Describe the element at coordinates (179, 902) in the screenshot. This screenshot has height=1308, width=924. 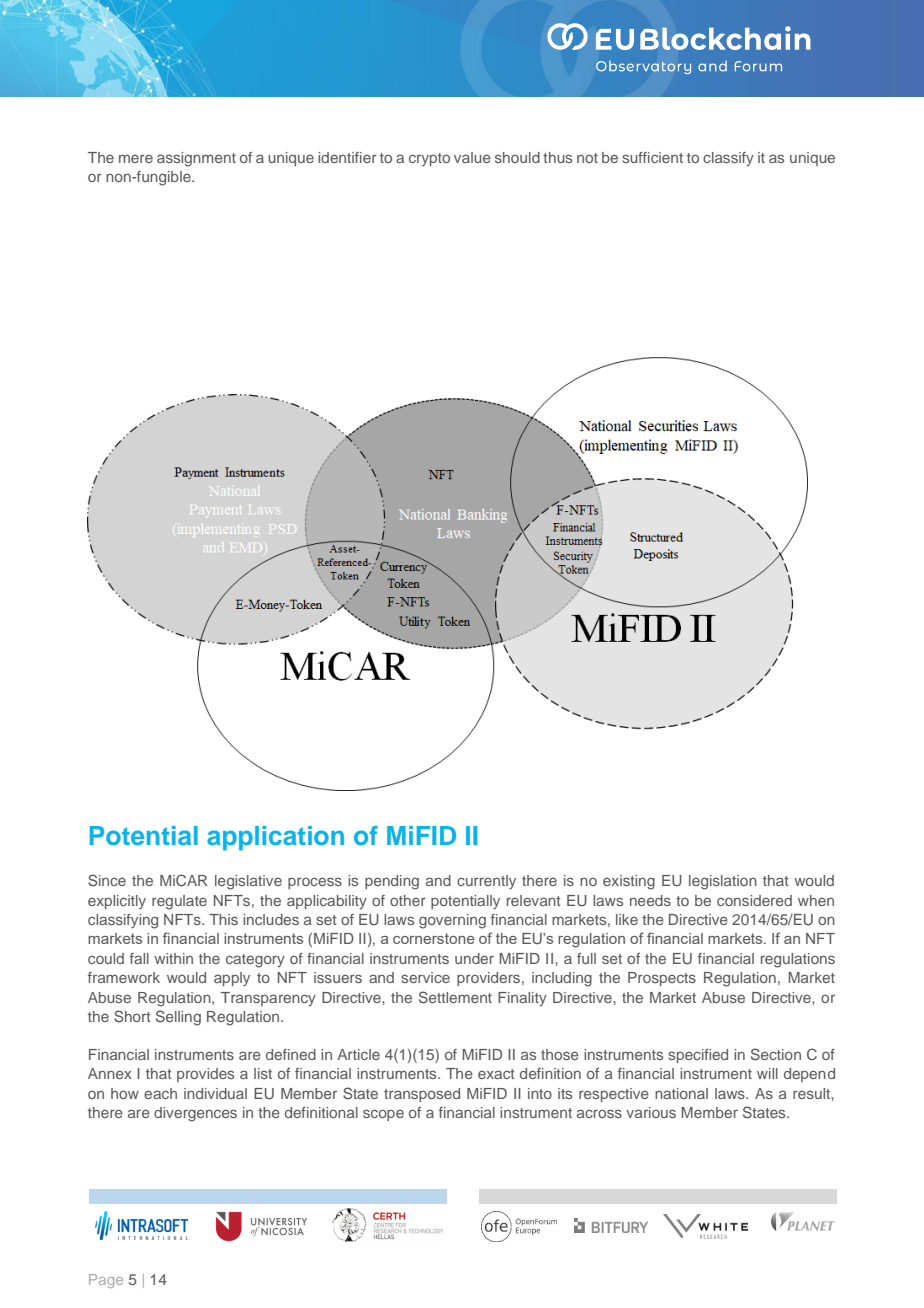
I see `regulate` at that location.
